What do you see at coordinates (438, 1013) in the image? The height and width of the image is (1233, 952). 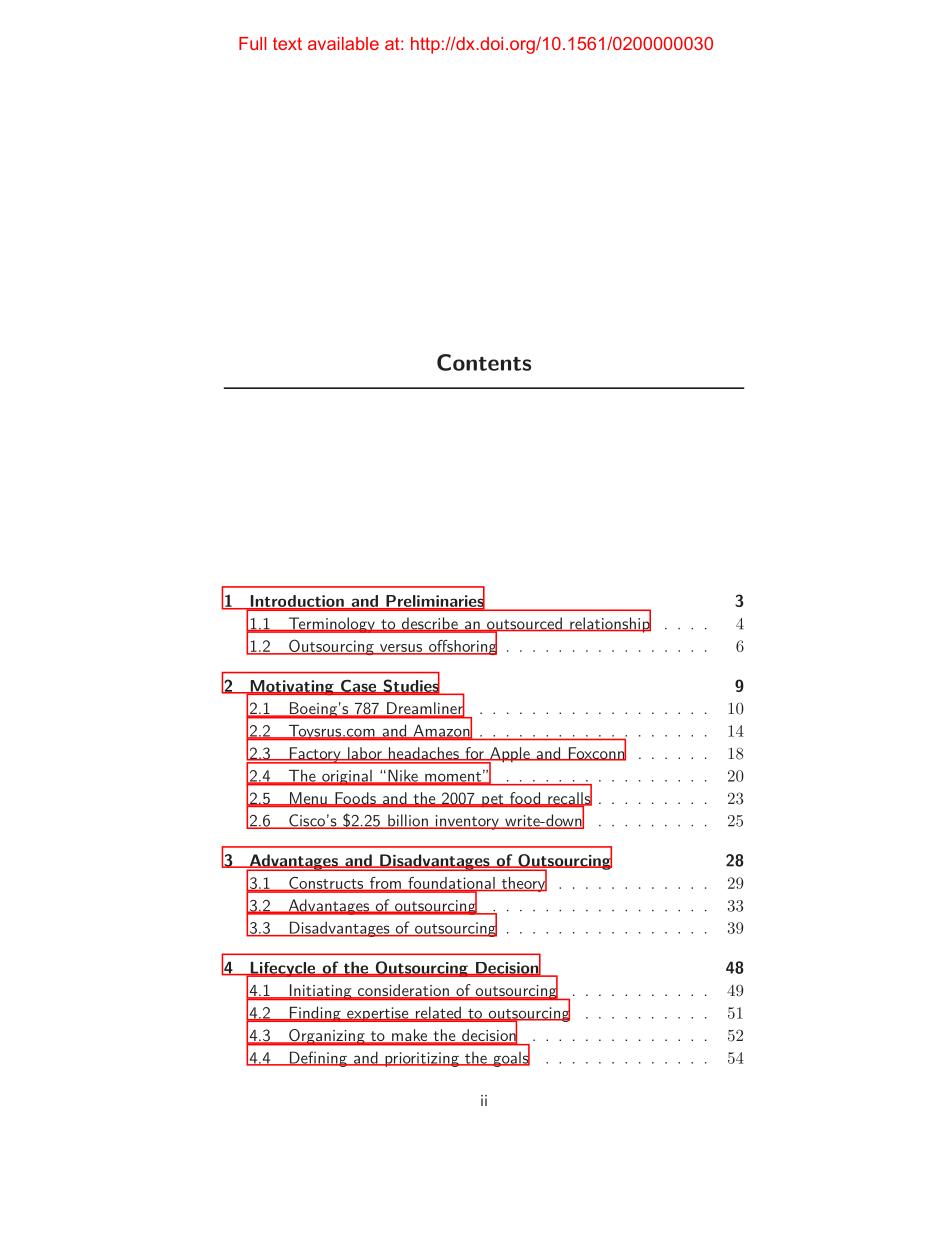 I see `related` at bounding box center [438, 1013].
